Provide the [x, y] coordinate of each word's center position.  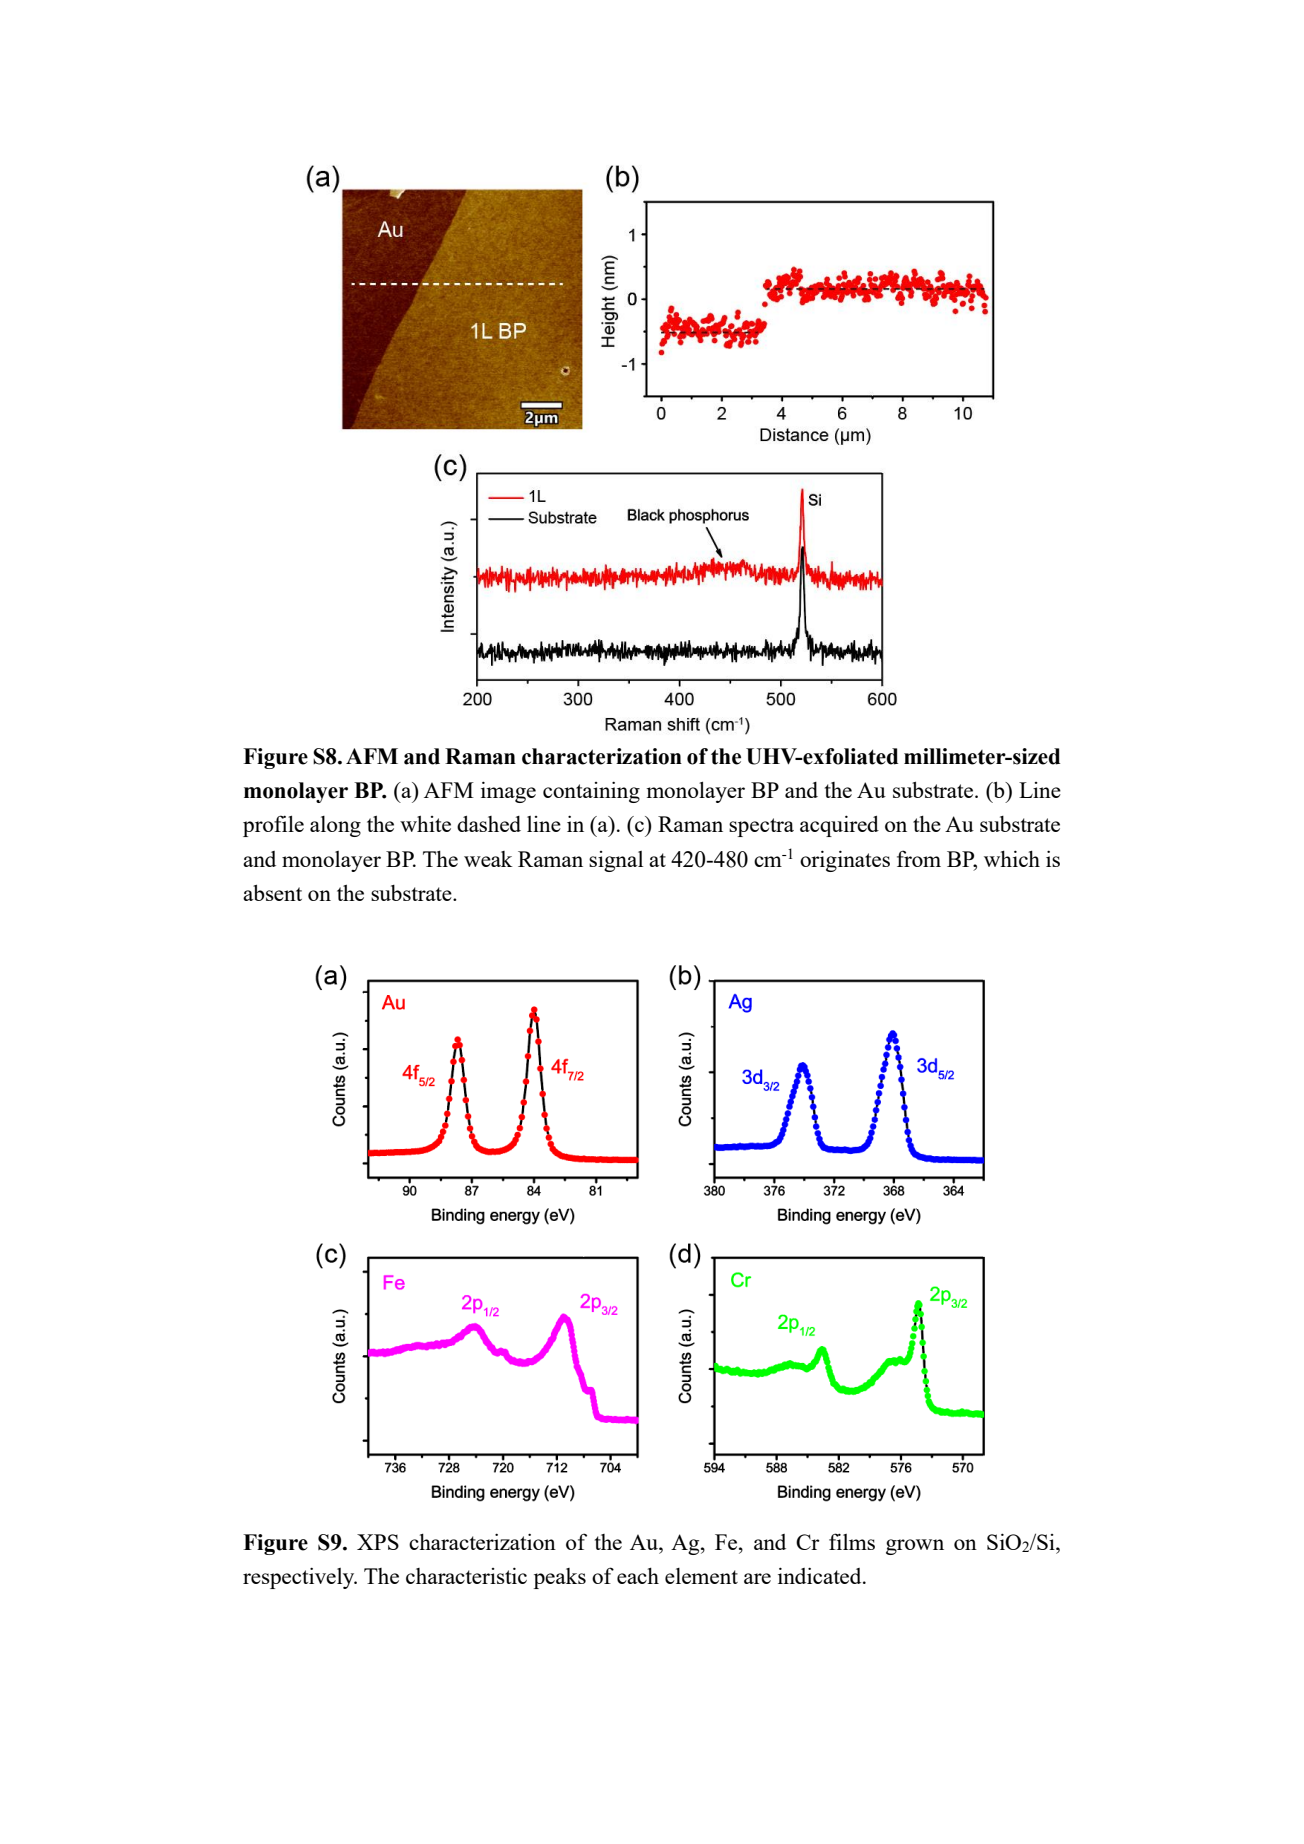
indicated [821, 1575]
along [335, 826]
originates [845, 861]
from [919, 858]
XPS [378, 1542]
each [638, 1576]
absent [272, 892]
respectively [300, 1578]
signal [616, 861]
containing [591, 792]
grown [915, 1547]
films [852, 1541]
